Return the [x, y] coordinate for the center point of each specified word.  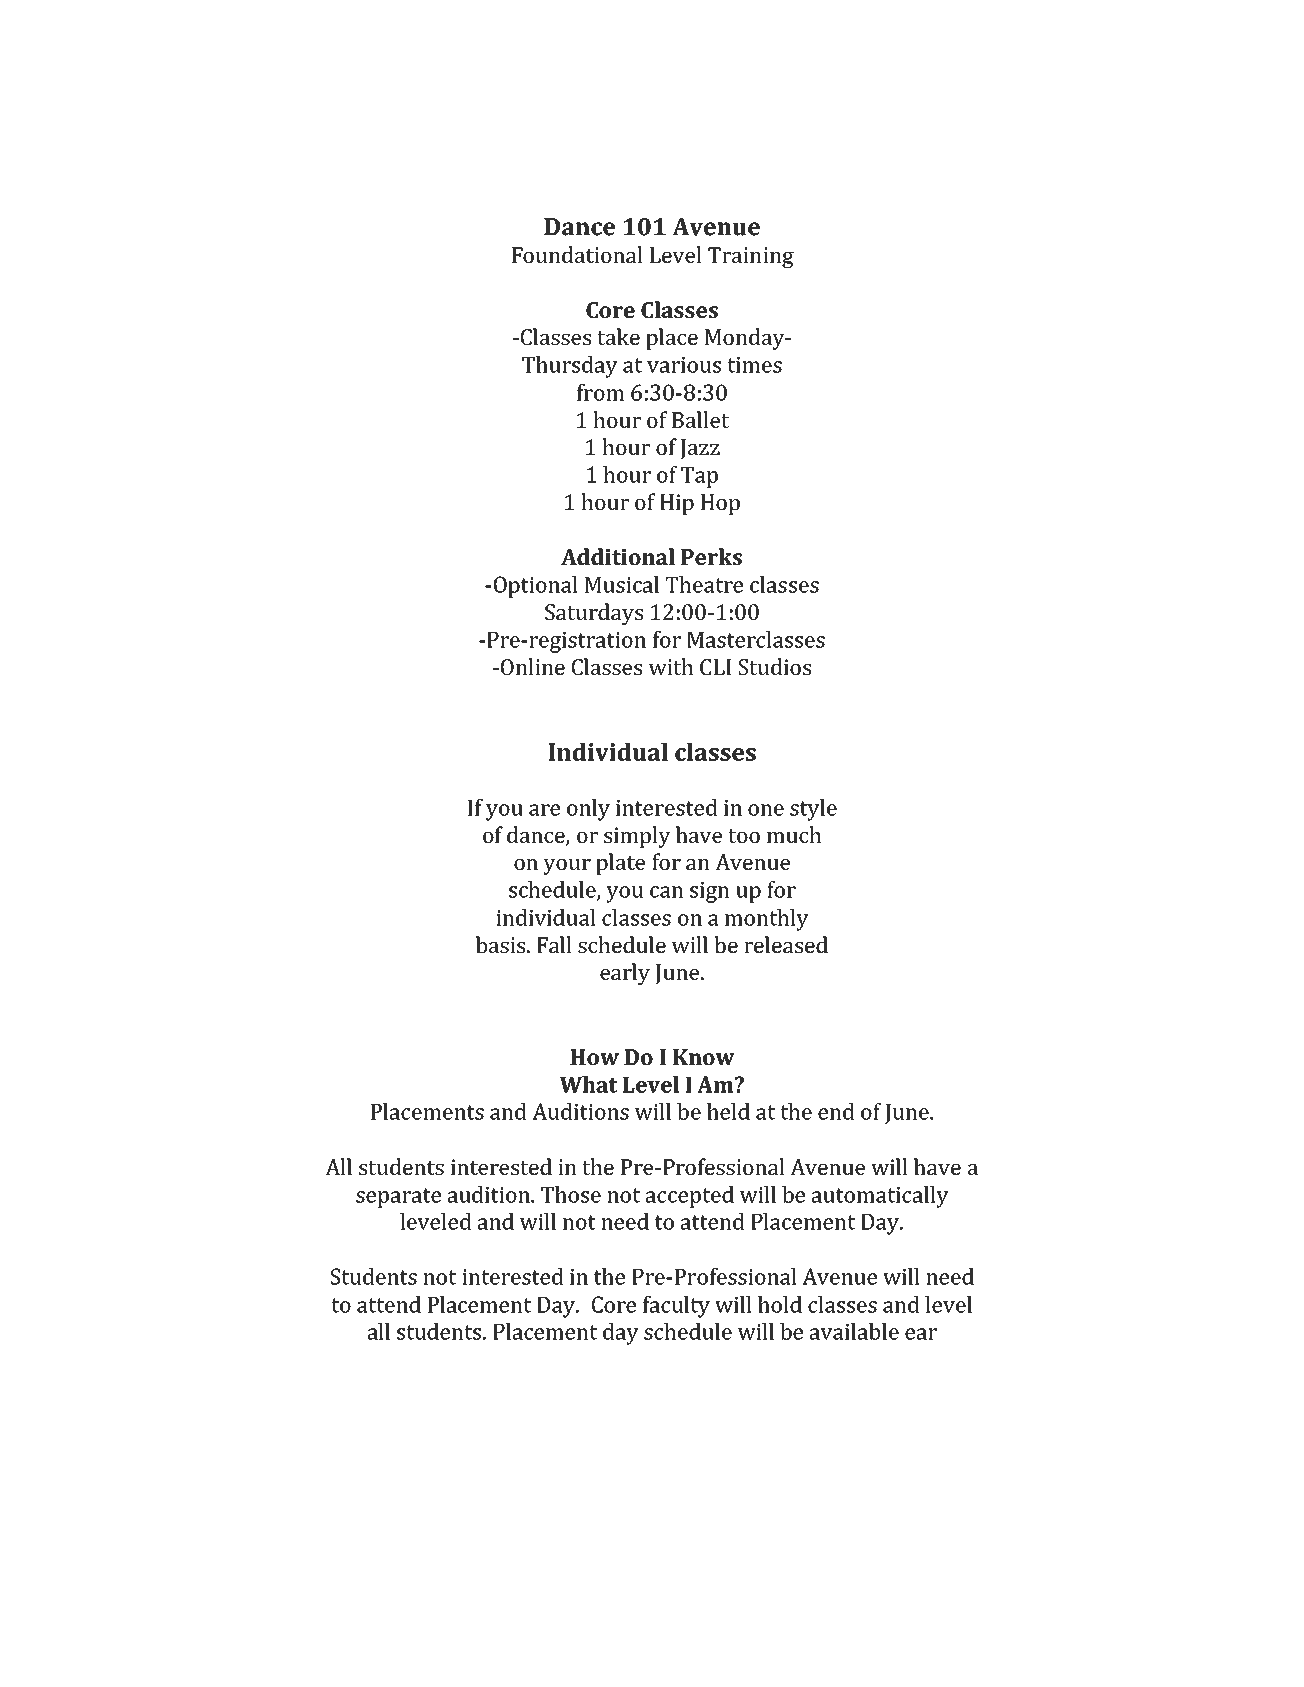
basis [502, 944]
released [786, 944]
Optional [536, 587]
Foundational [577, 254]
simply [637, 837]
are [544, 810]
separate [398, 1198]
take [618, 336]
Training [751, 257]
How [594, 1057]
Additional [618, 556]
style [813, 810]
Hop [720, 504]
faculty [676, 1307]
